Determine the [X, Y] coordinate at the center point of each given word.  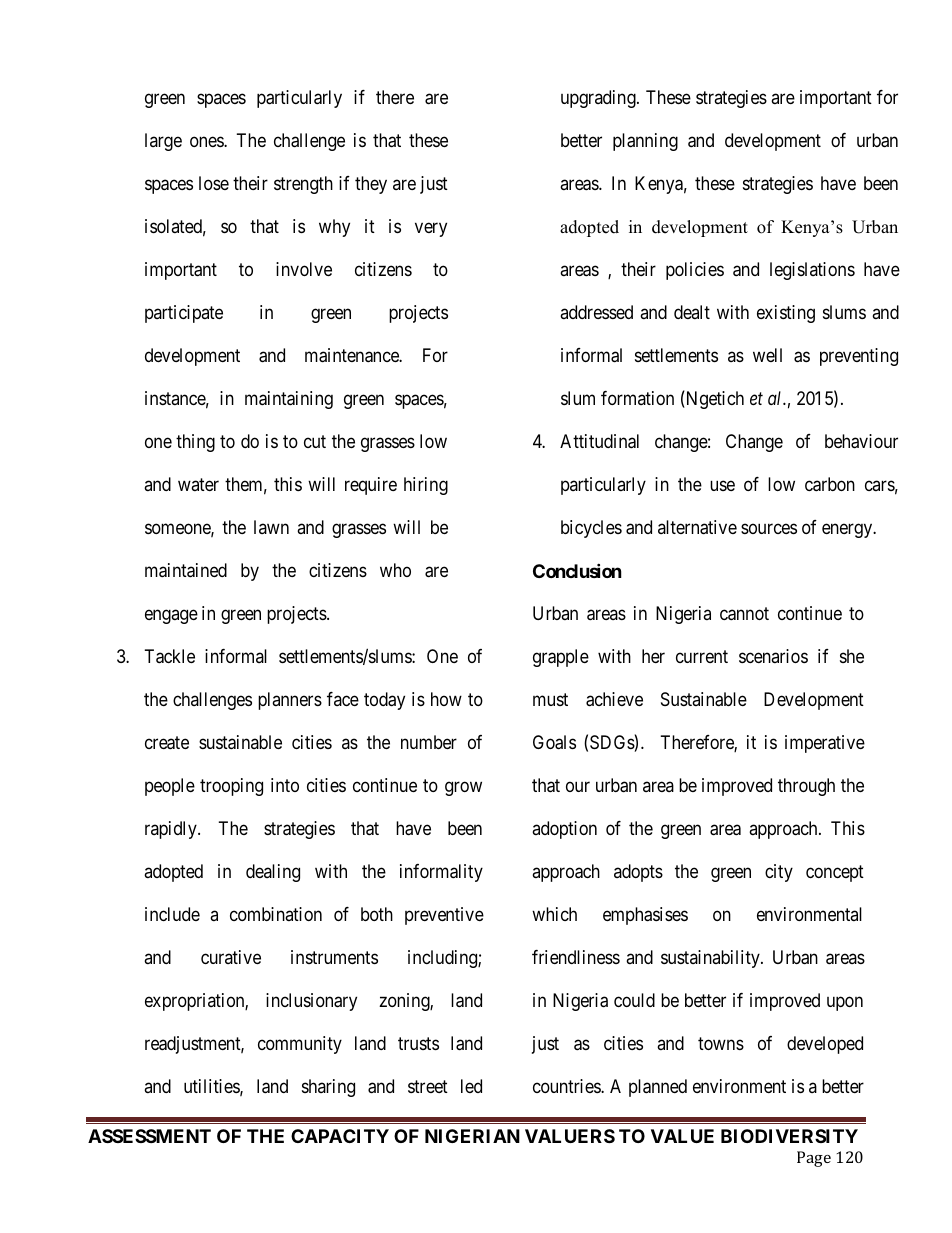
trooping [231, 787]
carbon [830, 484]
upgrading [599, 99]
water [198, 484]
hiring [426, 486]
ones [207, 142]
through [806, 787]
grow [463, 789]
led [471, 1086]
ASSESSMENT [149, 1136]
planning [645, 142]
